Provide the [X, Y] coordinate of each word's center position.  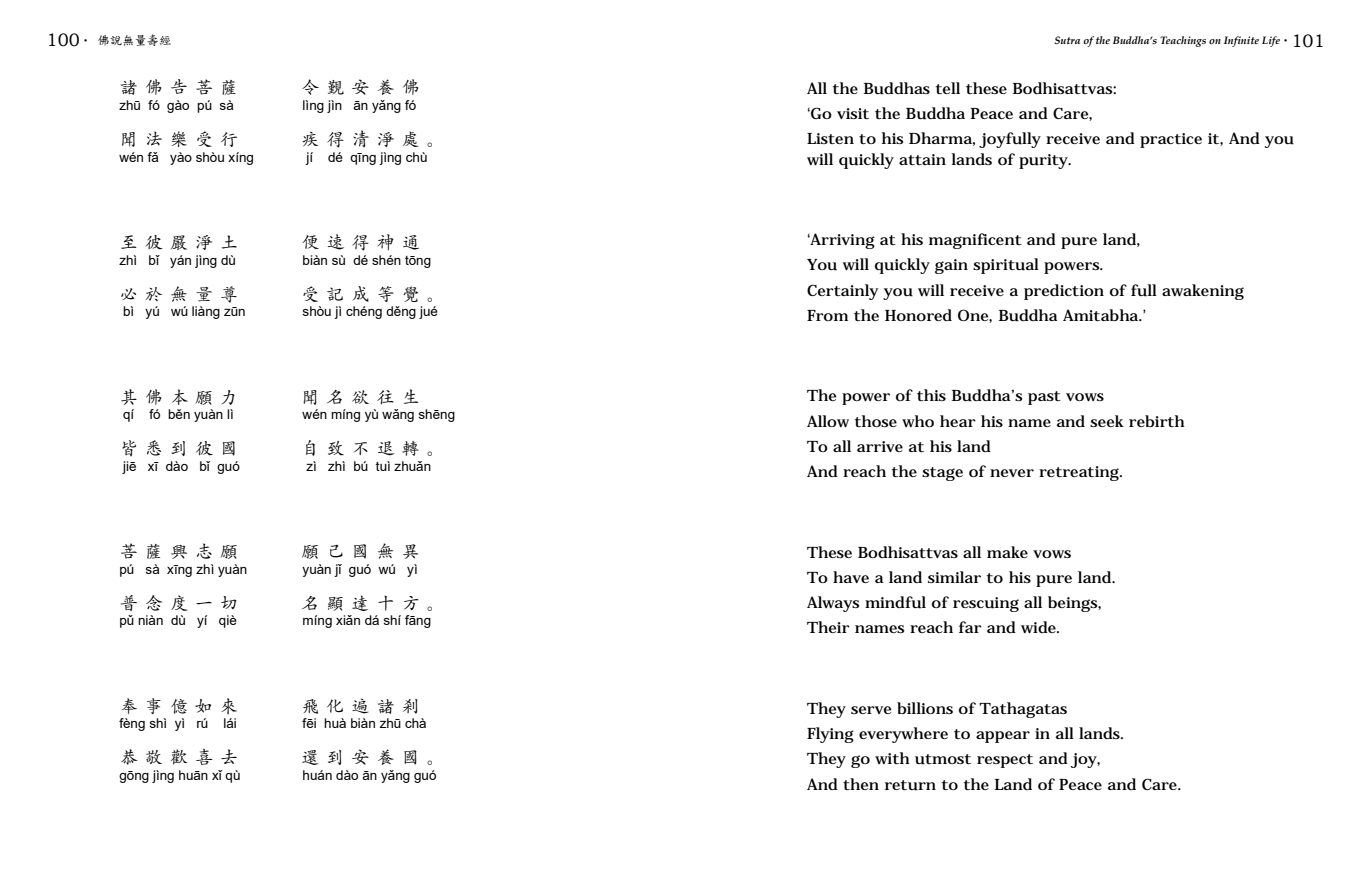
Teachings [1183, 41]
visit [853, 113]
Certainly [842, 292]
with [892, 758]
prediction [1064, 292]
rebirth [1157, 421]
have [851, 577]
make [1007, 552]
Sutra [1067, 40]
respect [1005, 761]
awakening [1203, 292]
